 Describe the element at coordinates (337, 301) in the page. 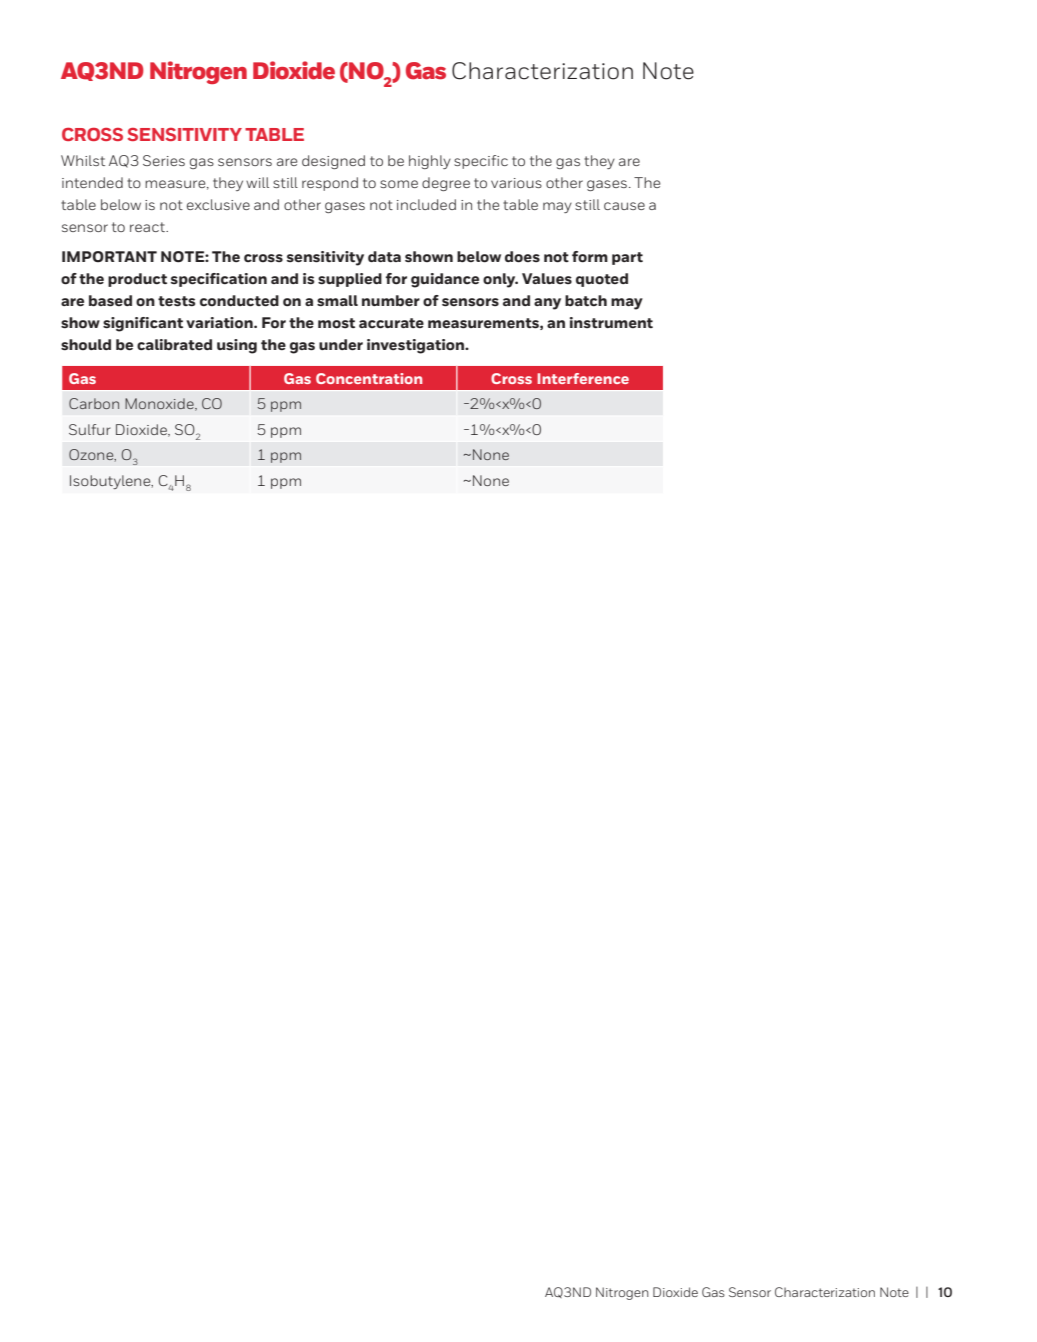

I see `small` at that location.
